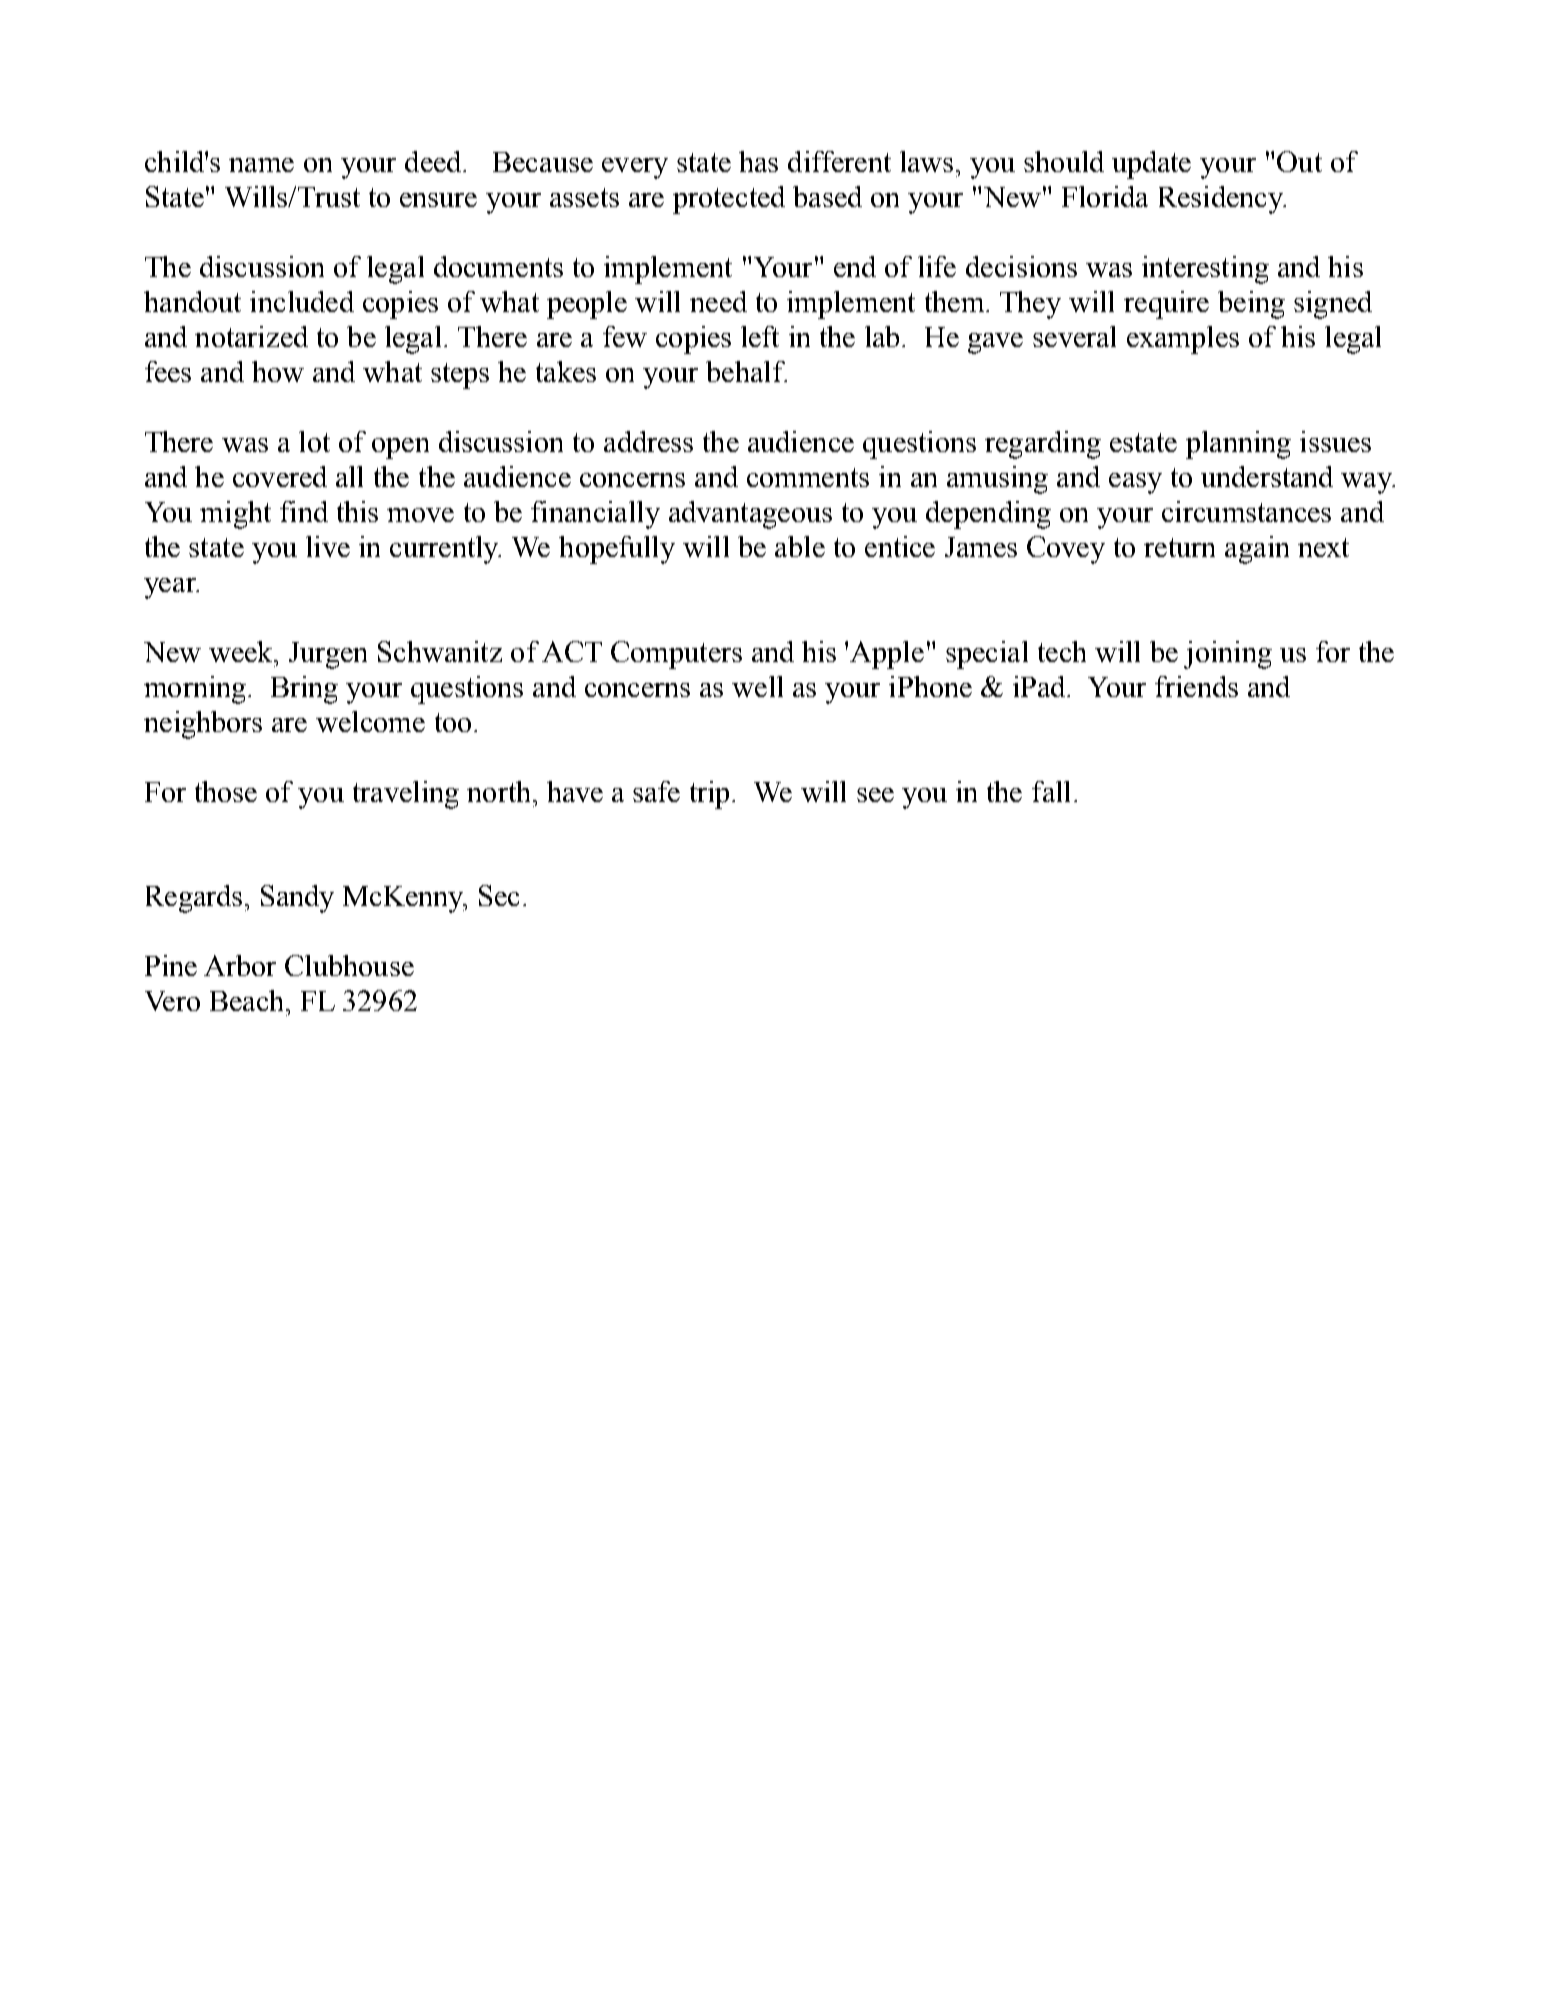 This screenshot has width=1551, height=2007. I want to click on advantageous, so click(750, 515).
